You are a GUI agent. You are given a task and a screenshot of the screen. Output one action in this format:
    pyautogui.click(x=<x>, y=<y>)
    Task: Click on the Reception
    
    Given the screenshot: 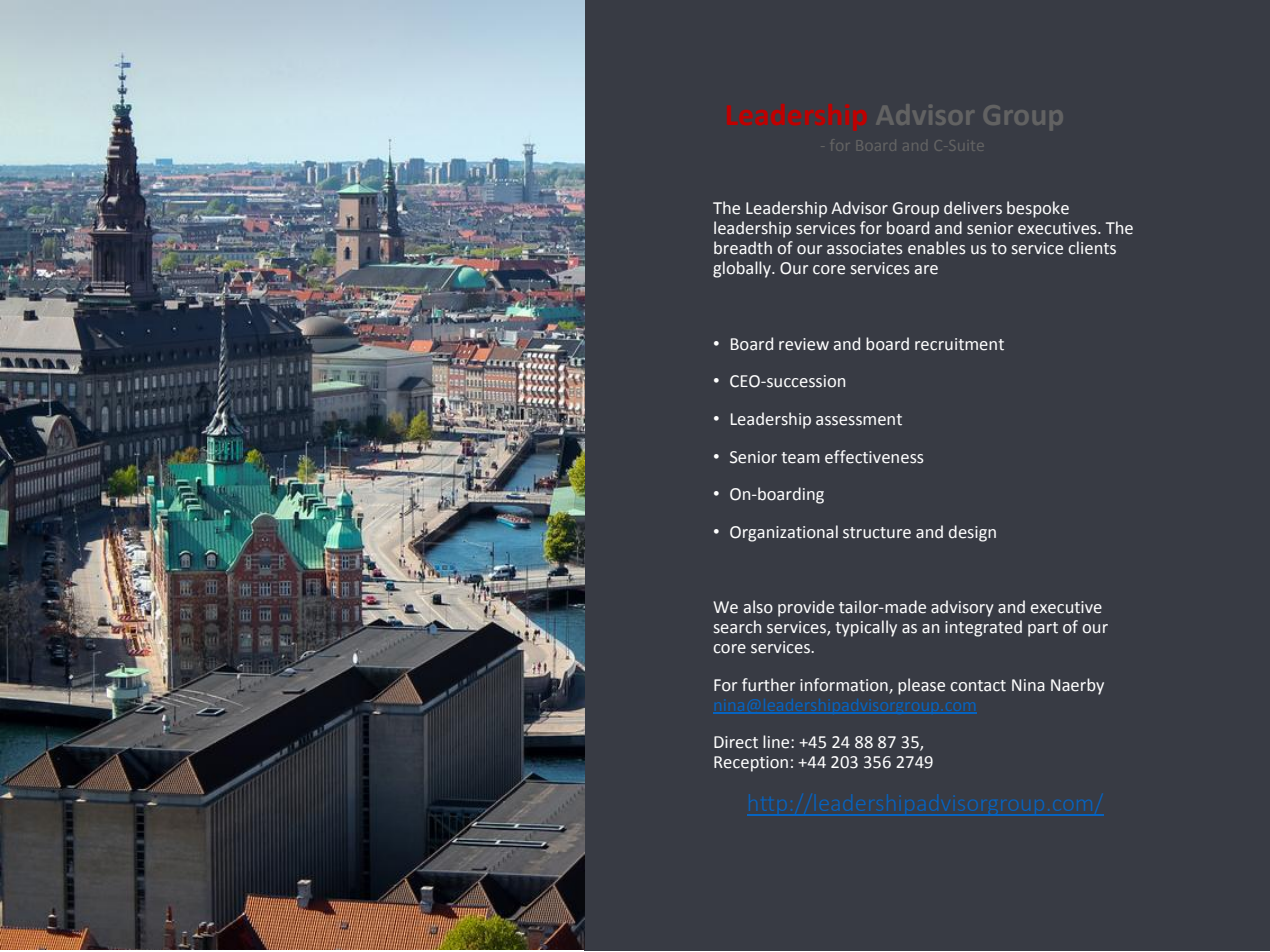 What is the action you would take?
    pyautogui.click(x=751, y=764)
